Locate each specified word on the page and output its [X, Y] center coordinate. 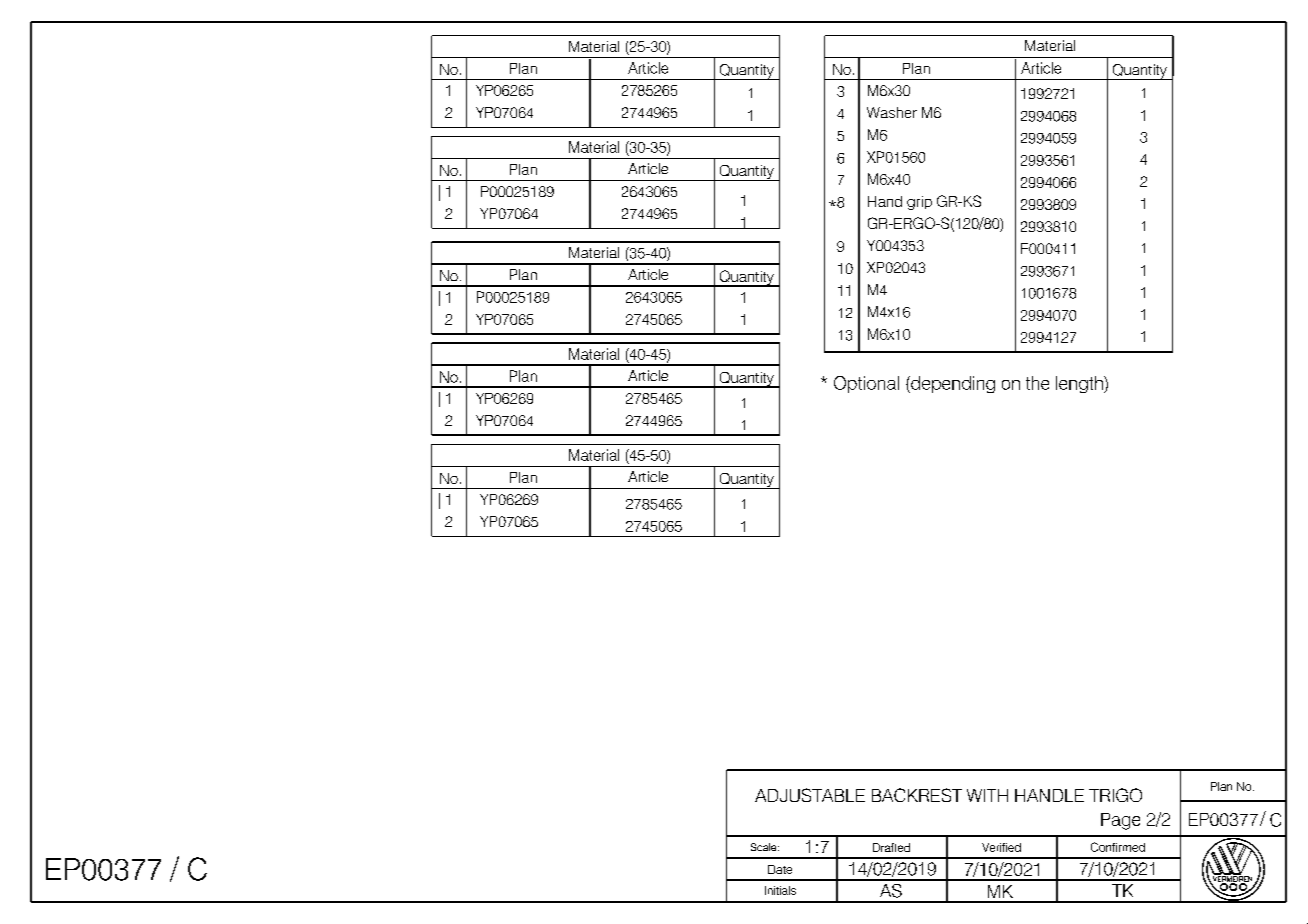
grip [919, 203]
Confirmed [1118, 847]
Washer [892, 112]
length [1080, 384]
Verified [1001, 847]
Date [780, 869]
